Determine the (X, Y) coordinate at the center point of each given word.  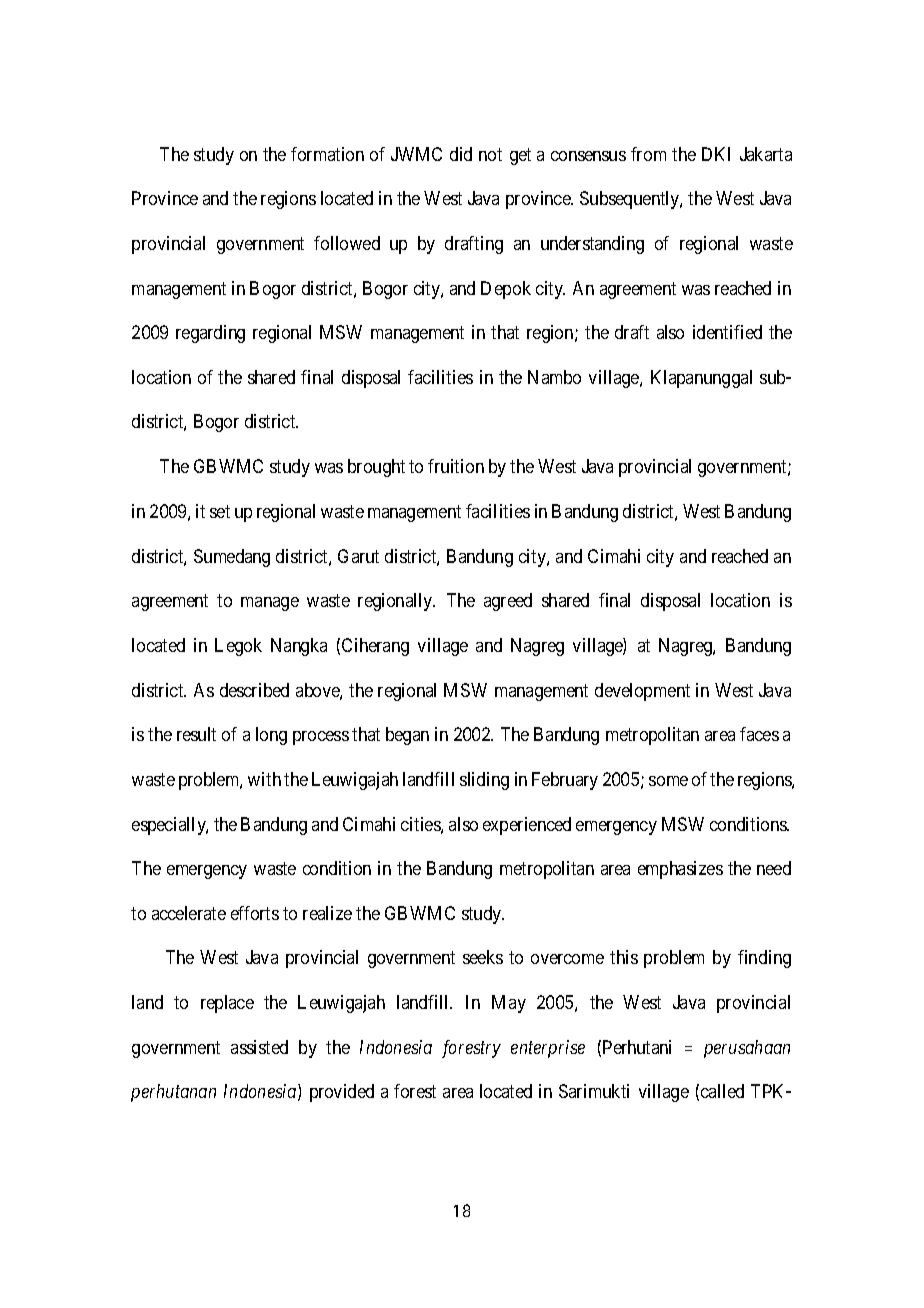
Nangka (299, 647)
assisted (259, 1047)
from (648, 154)
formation (327, 154)
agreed (508, 602)
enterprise (548, 1049)
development (642, 692)
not (490, 154)
